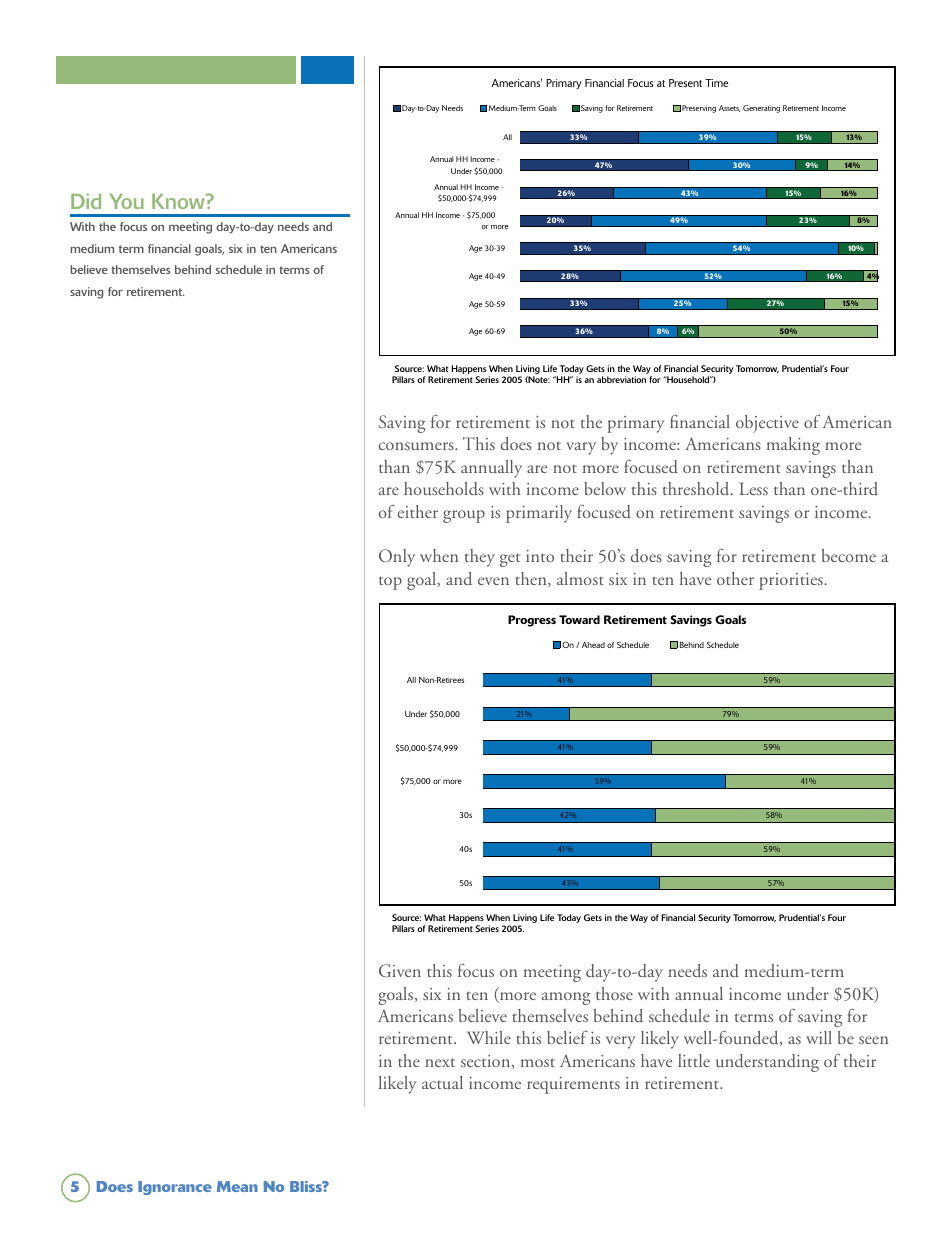 The height and width of the document is (1233, 952). Describe the element at coordinates (792, 581) in the document. I see `priorities` at that location.
